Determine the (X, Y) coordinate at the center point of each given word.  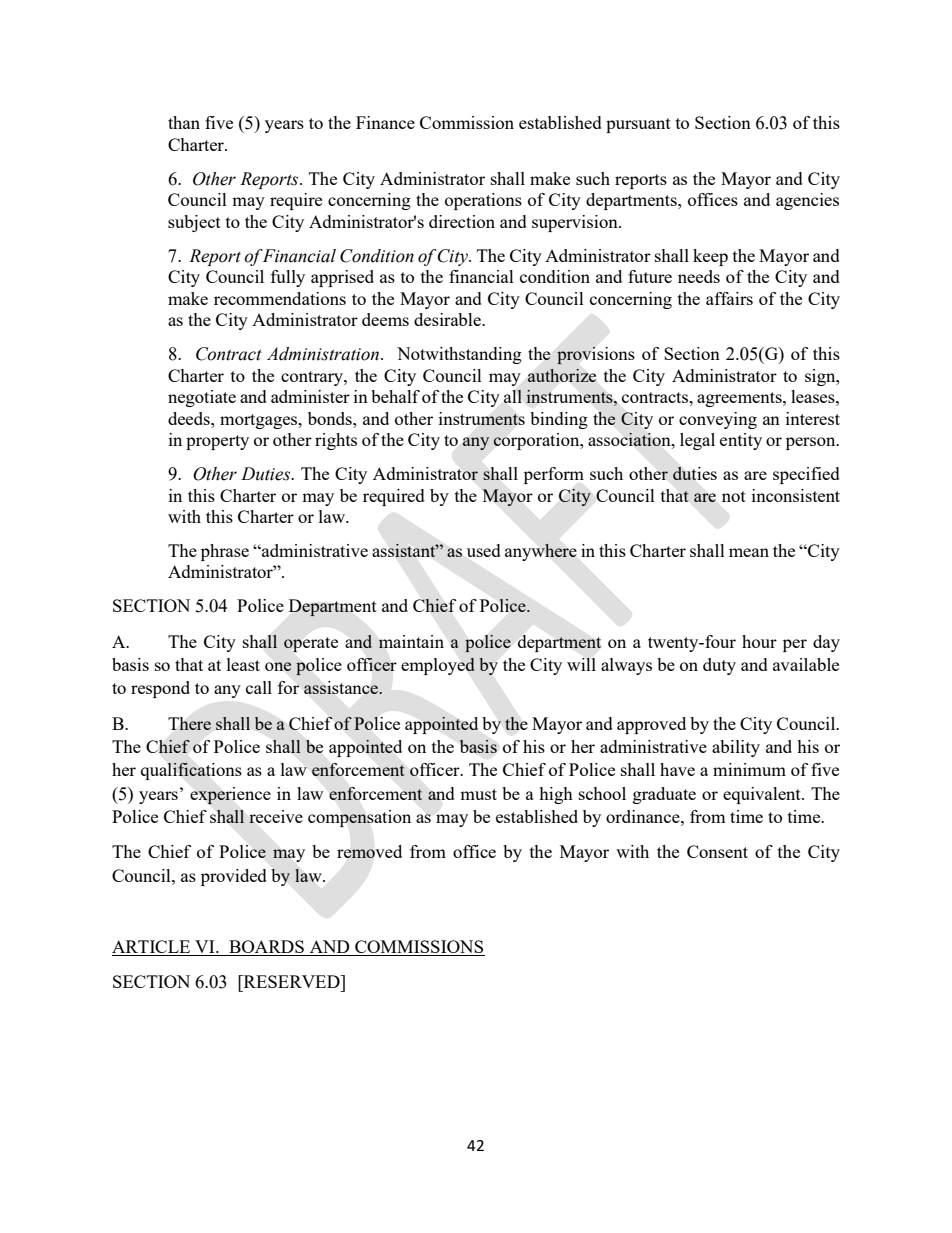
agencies (807, 201)
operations (483, 201)
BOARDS (266, 948)
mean (749, 552)
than (184, 122)
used (484, 550)
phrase (225, 552)
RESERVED (291, 981)
